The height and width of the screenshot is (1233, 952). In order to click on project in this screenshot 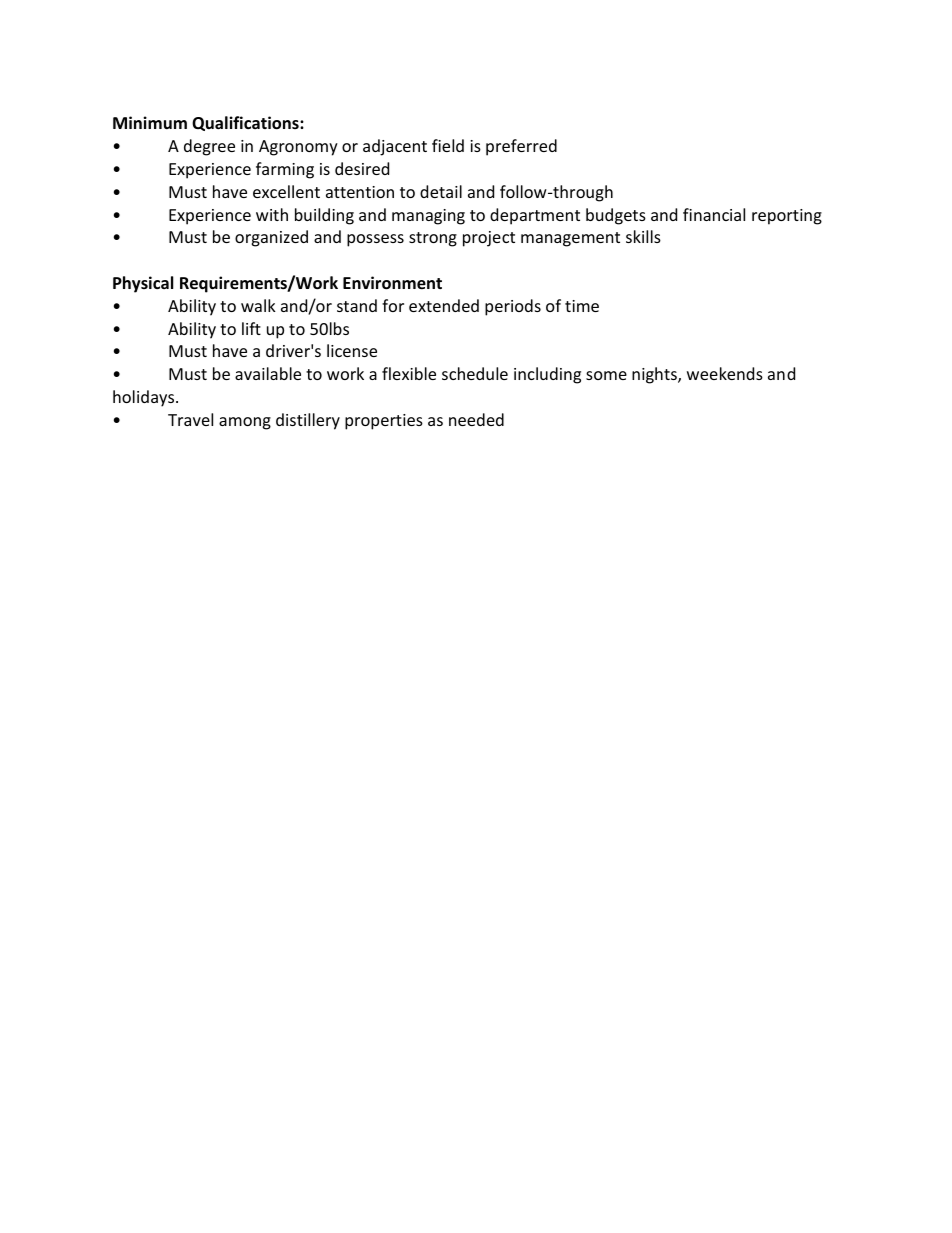, I will do `click(489, 239)`.
